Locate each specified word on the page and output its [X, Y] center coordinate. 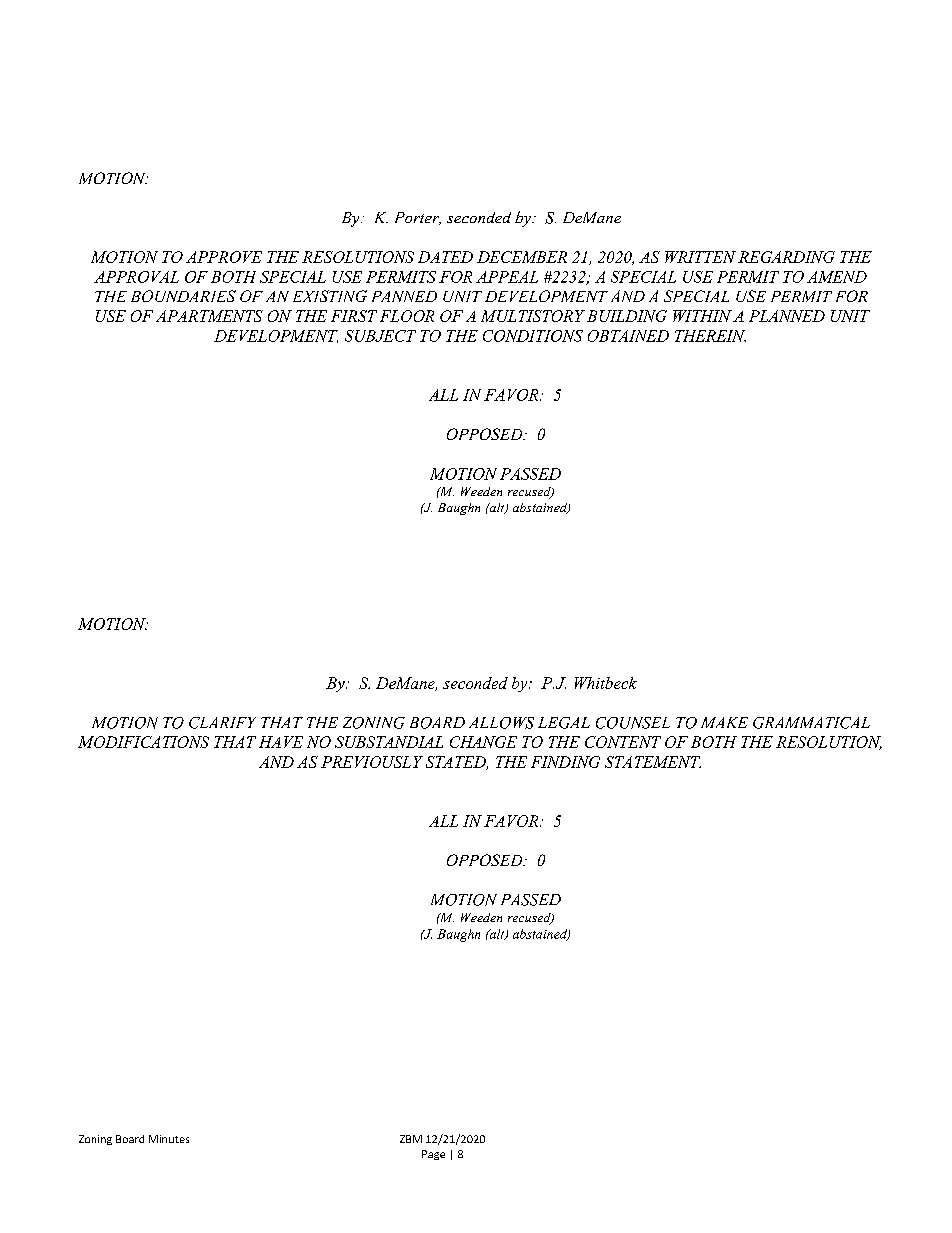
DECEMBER [522, 257]
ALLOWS [501, 723]
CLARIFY [222, 723]
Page [433, 1155]
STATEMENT [653, 762]
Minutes [169, 1139]
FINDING [565, 762]
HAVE [281, 742]
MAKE [724, 722]
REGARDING [786, 257]
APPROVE [224, 257]
